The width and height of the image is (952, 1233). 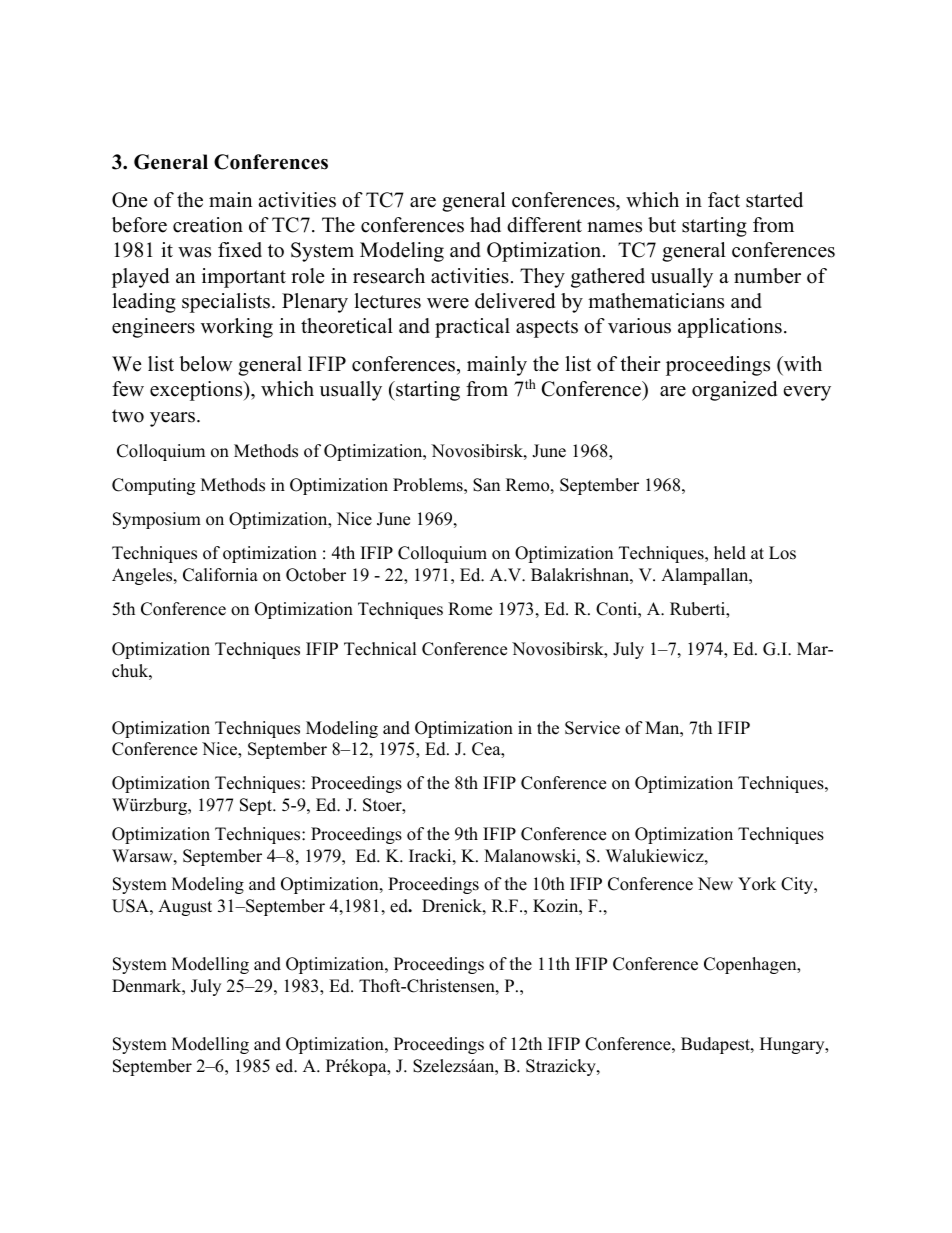 What do you see at coordinates (208, 225) in the image?
I see `creation` at bounding box center [208, 225].
